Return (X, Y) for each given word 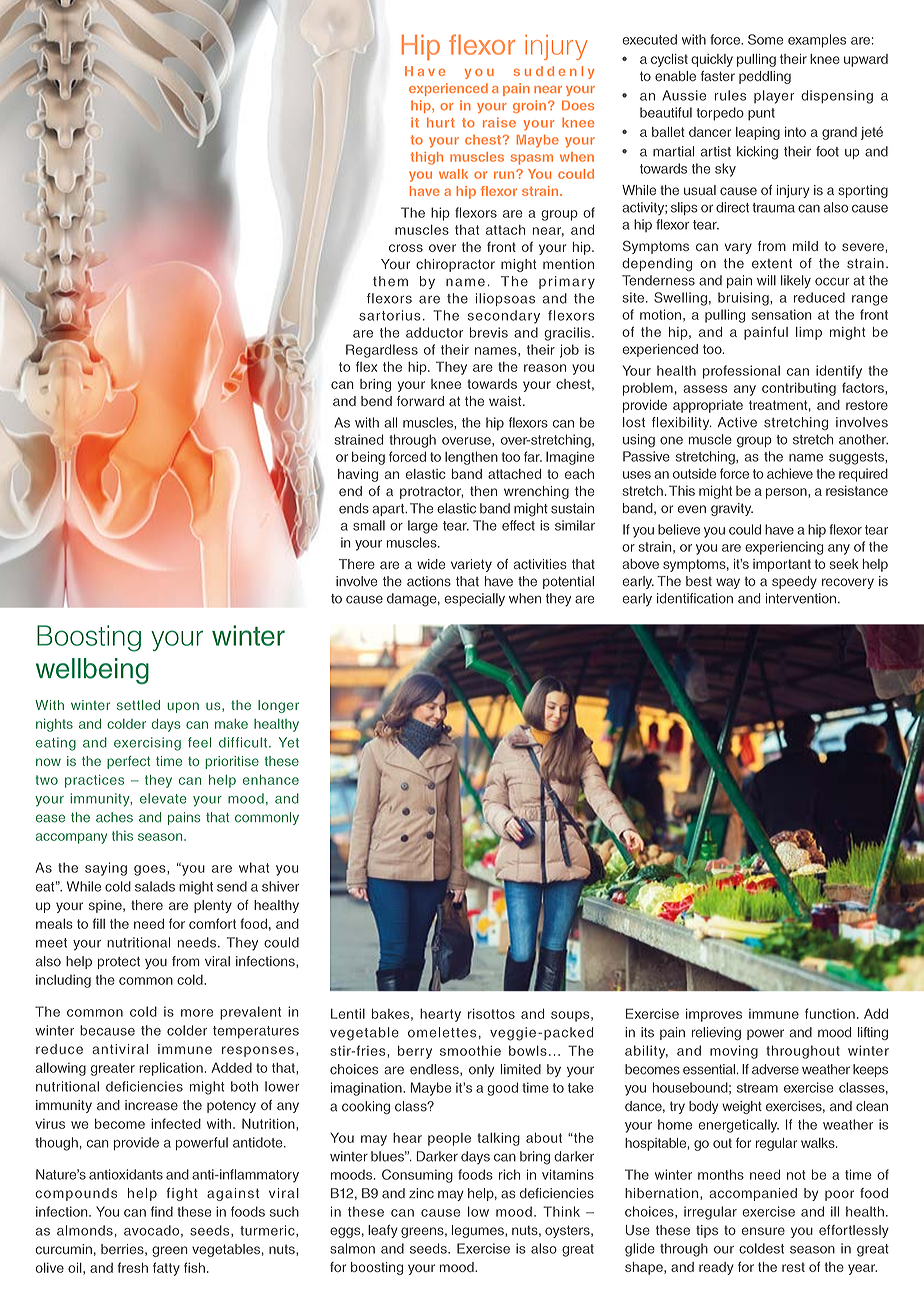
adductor (434, 332)
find (162, 1211)
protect (119, 963)
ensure (763, 1231)
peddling (765, 77)
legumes (479, 1231)
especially (474, 599)
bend (376, 401)
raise (499, 122)
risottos (491, 1013)
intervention (801, 598)
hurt (441, 123)
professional (741, 372)
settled (138, 705)
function (830, 1013)
